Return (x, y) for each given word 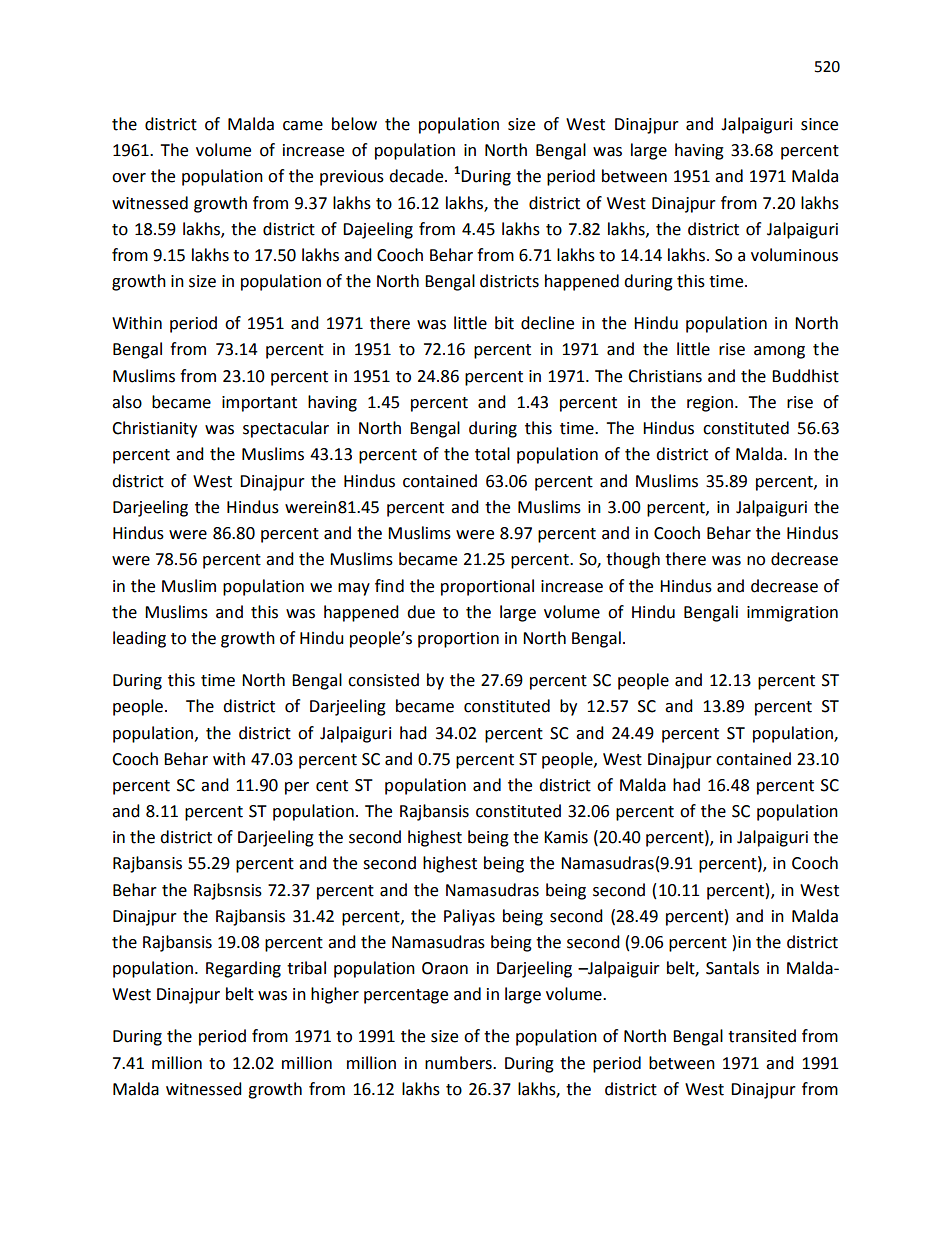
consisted (383, 680)
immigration (792, 614)
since (819, 124)
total (492, 454)
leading (139, 639)
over (129, 178)
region (710, 404)
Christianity (154, 429)
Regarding (243, 969)
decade (417, 176)
